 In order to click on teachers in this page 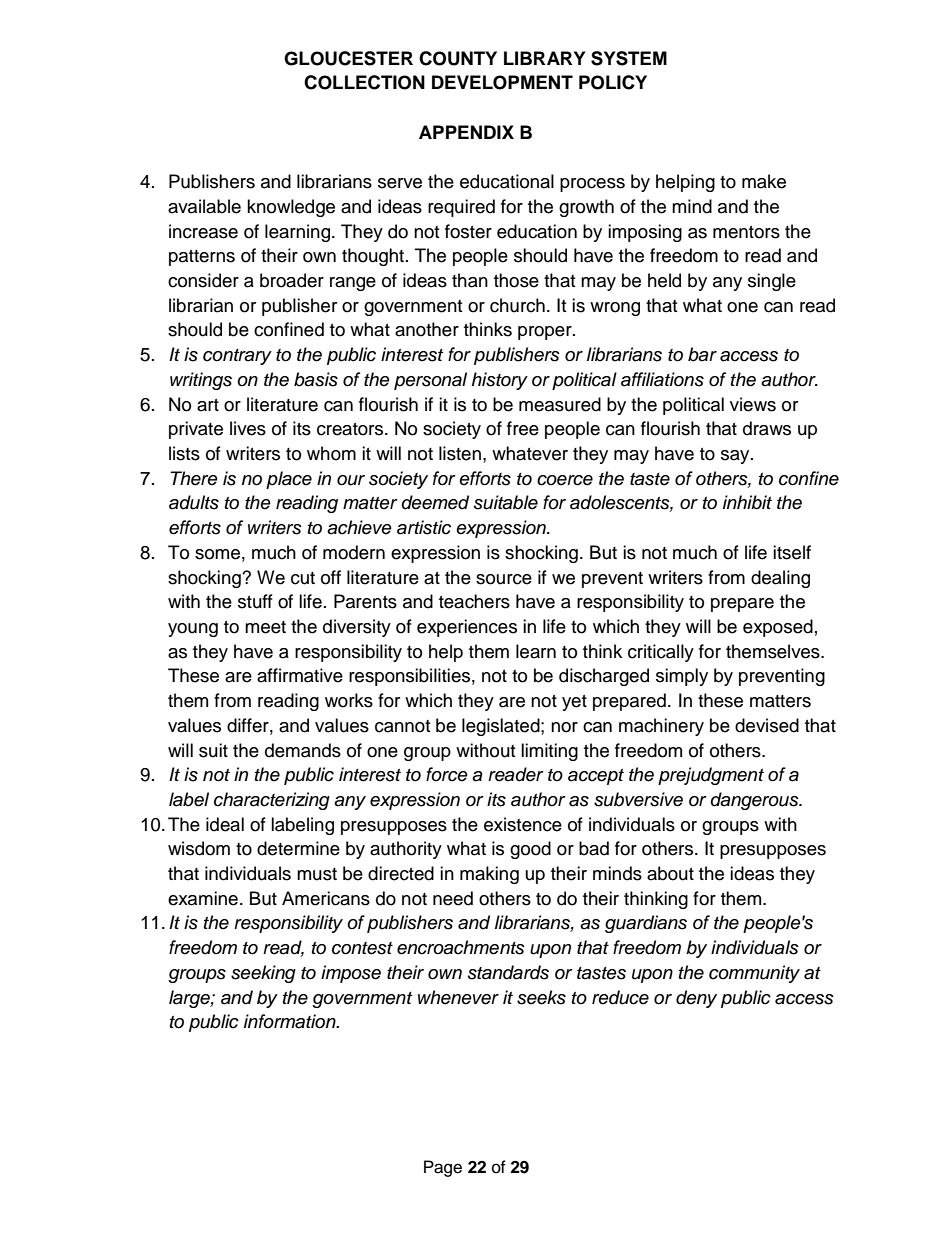, I will do `click(474, 601)`.
